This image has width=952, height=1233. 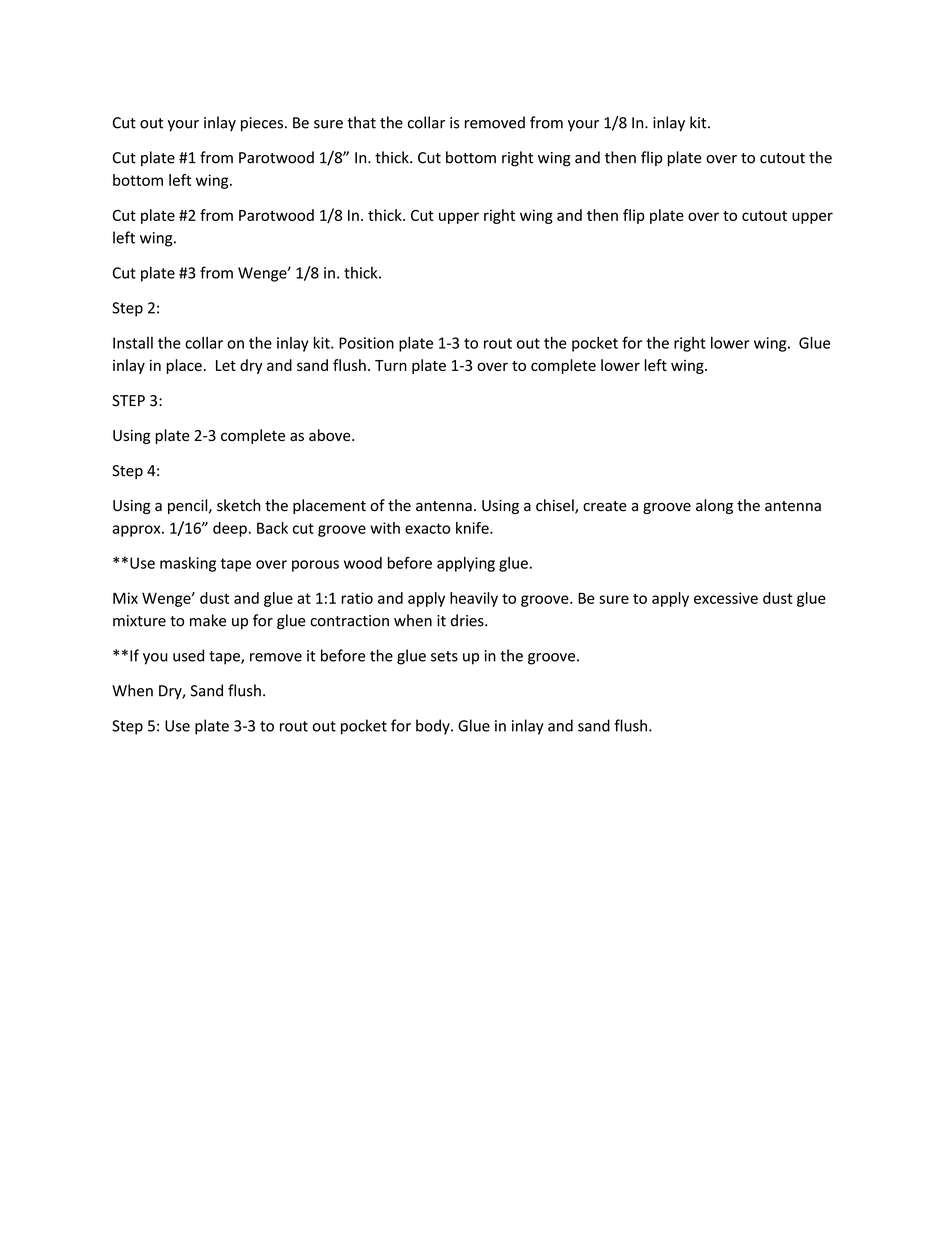 I want to click on above, so click(x=331, y=435).
